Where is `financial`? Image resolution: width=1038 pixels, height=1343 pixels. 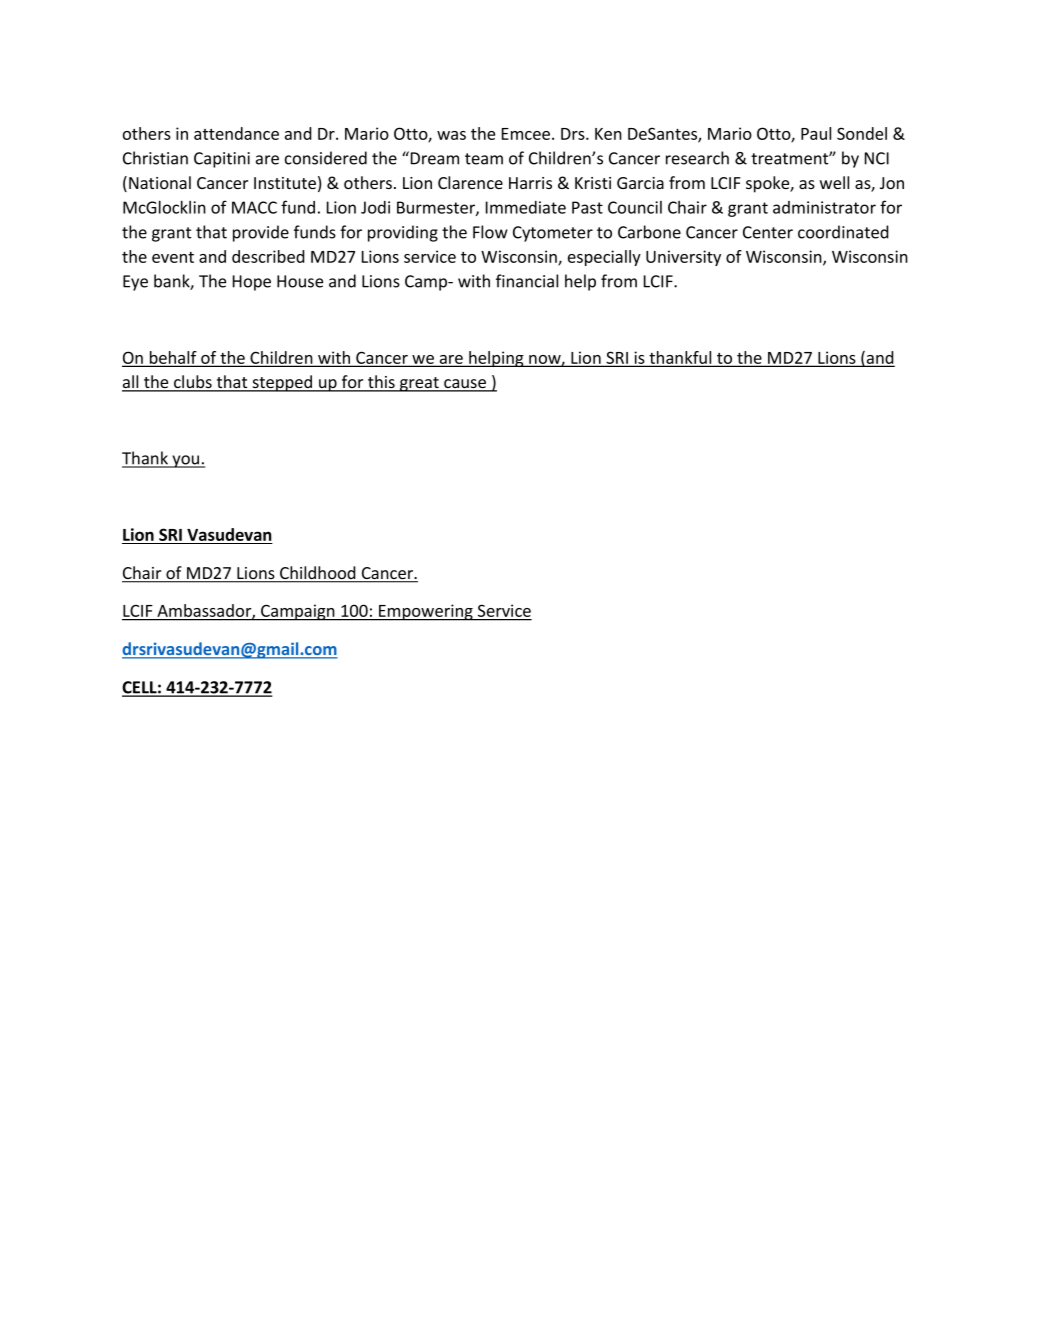 financial is located at coordinates (527, 281).
